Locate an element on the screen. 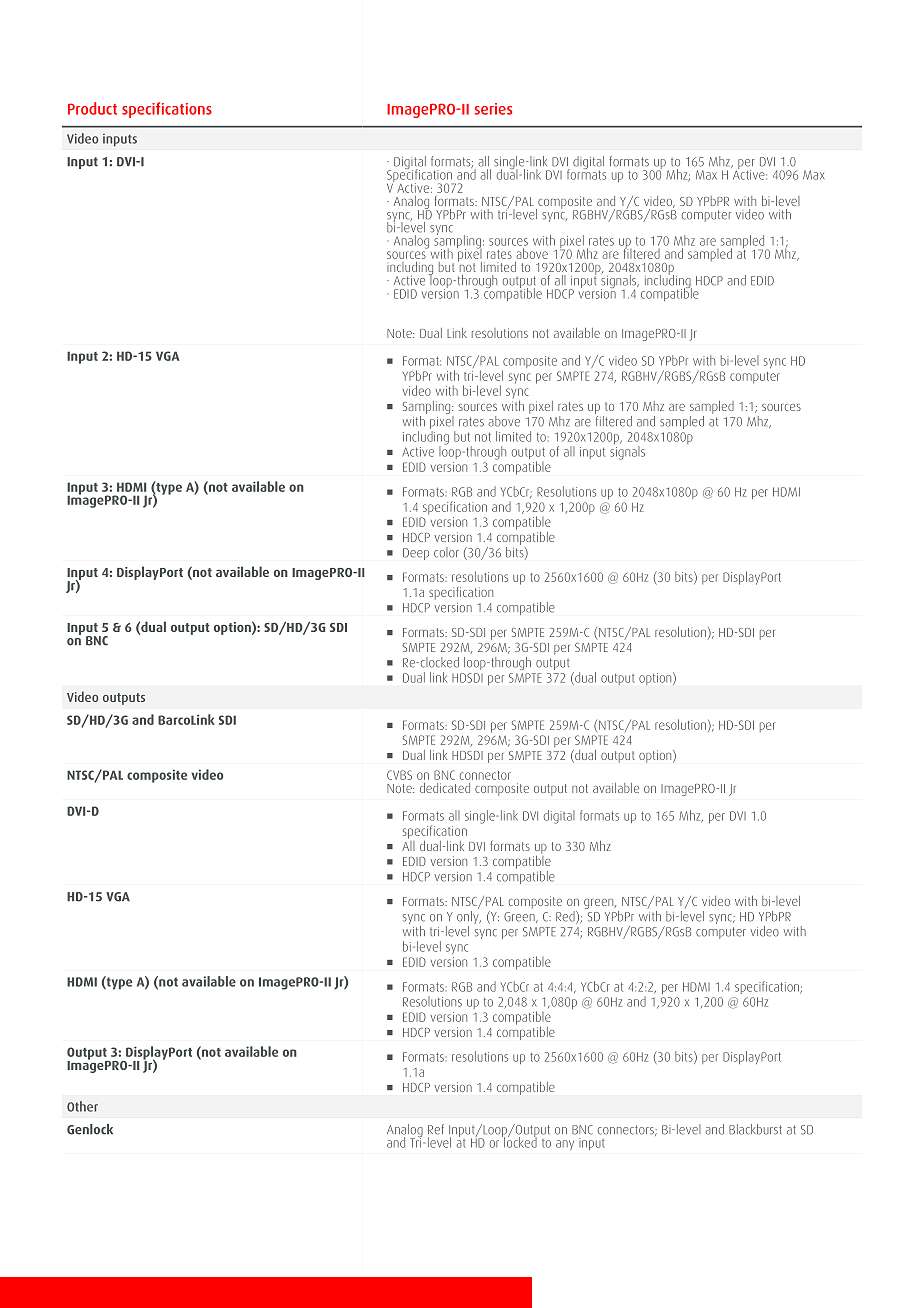 This screenshot has width=924, height=1308. Deep is located at coordinates (416, 554).
